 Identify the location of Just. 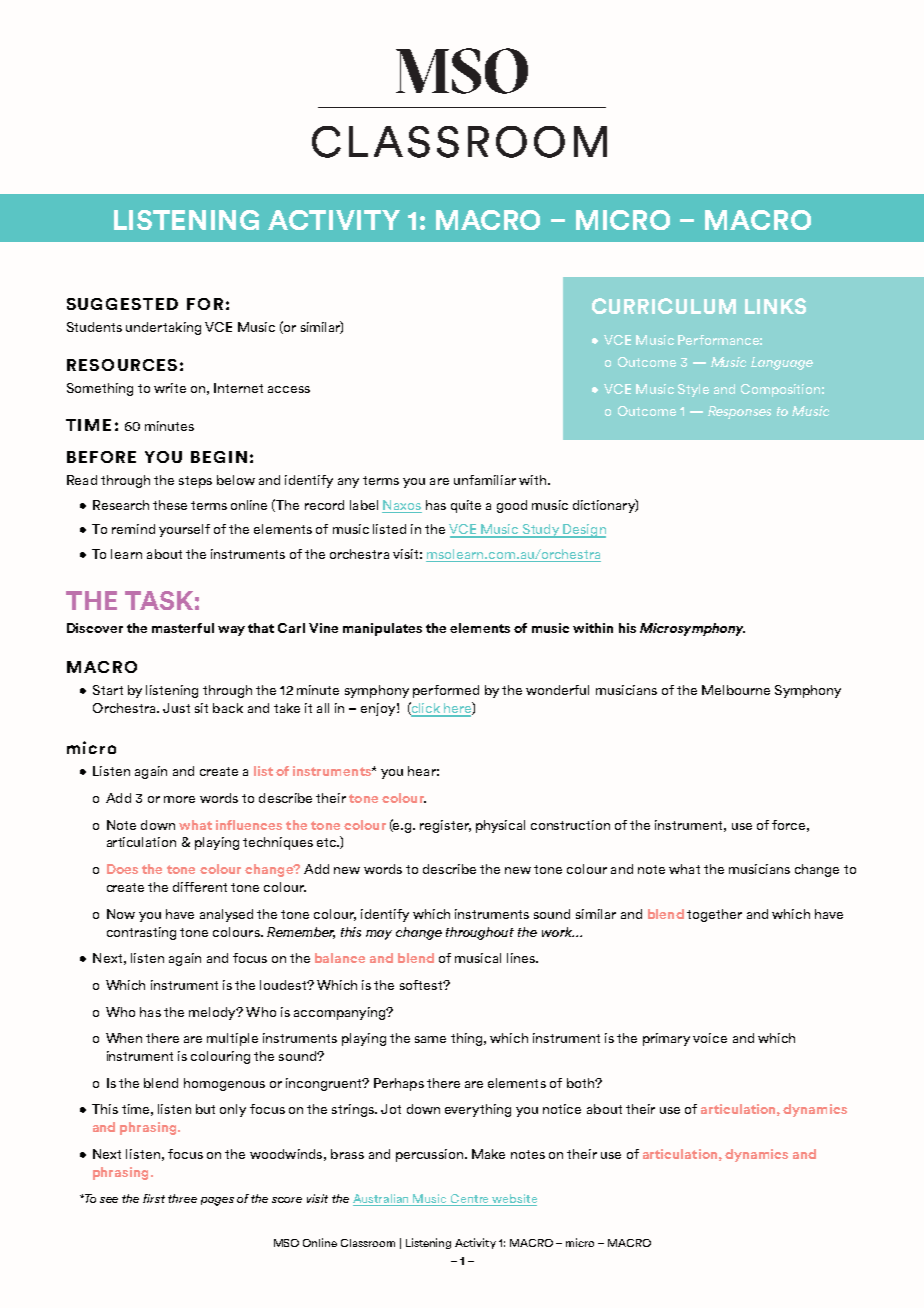
(176, 708).
